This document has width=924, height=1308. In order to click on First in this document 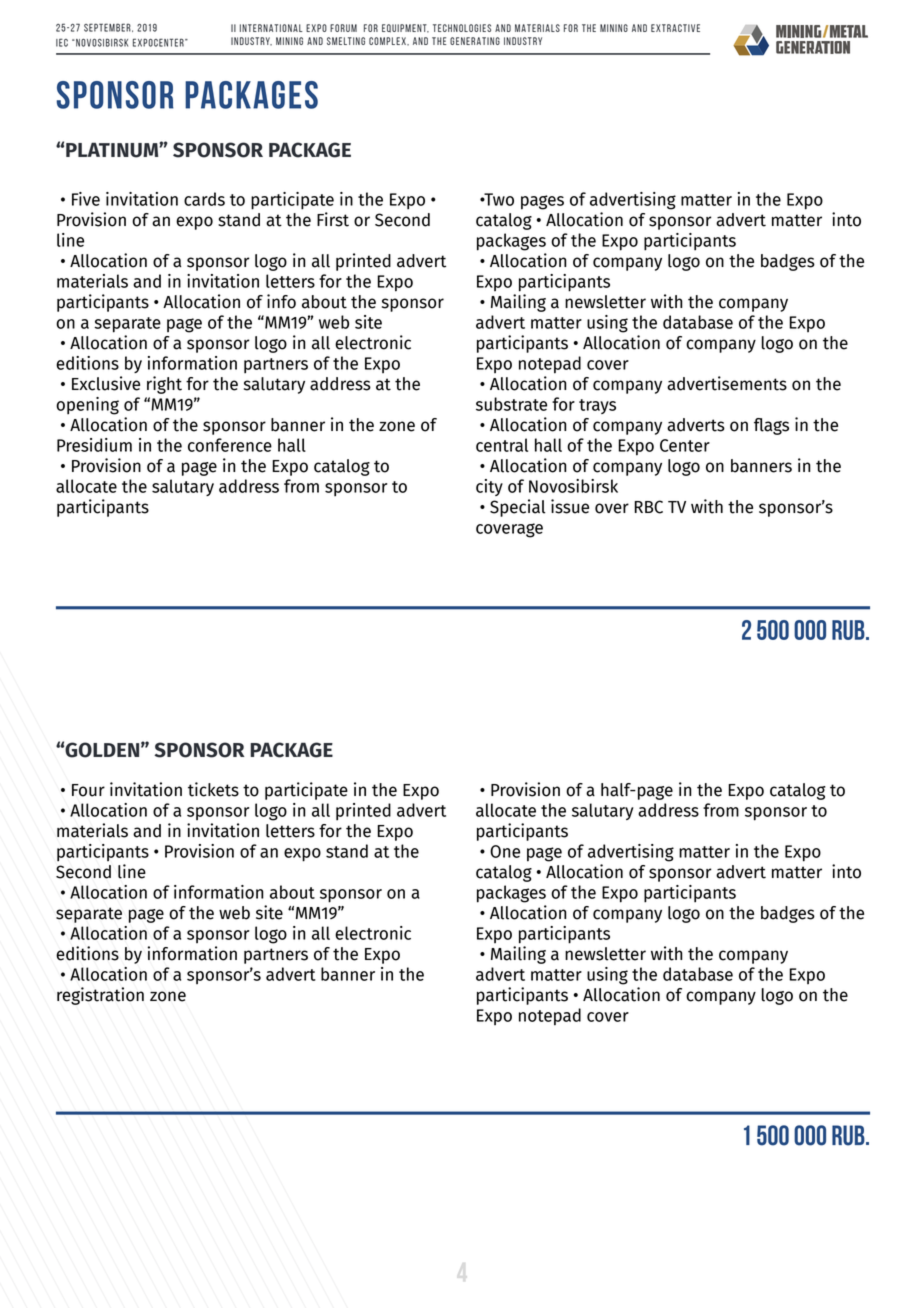, I will do `click(333, 219)`.
